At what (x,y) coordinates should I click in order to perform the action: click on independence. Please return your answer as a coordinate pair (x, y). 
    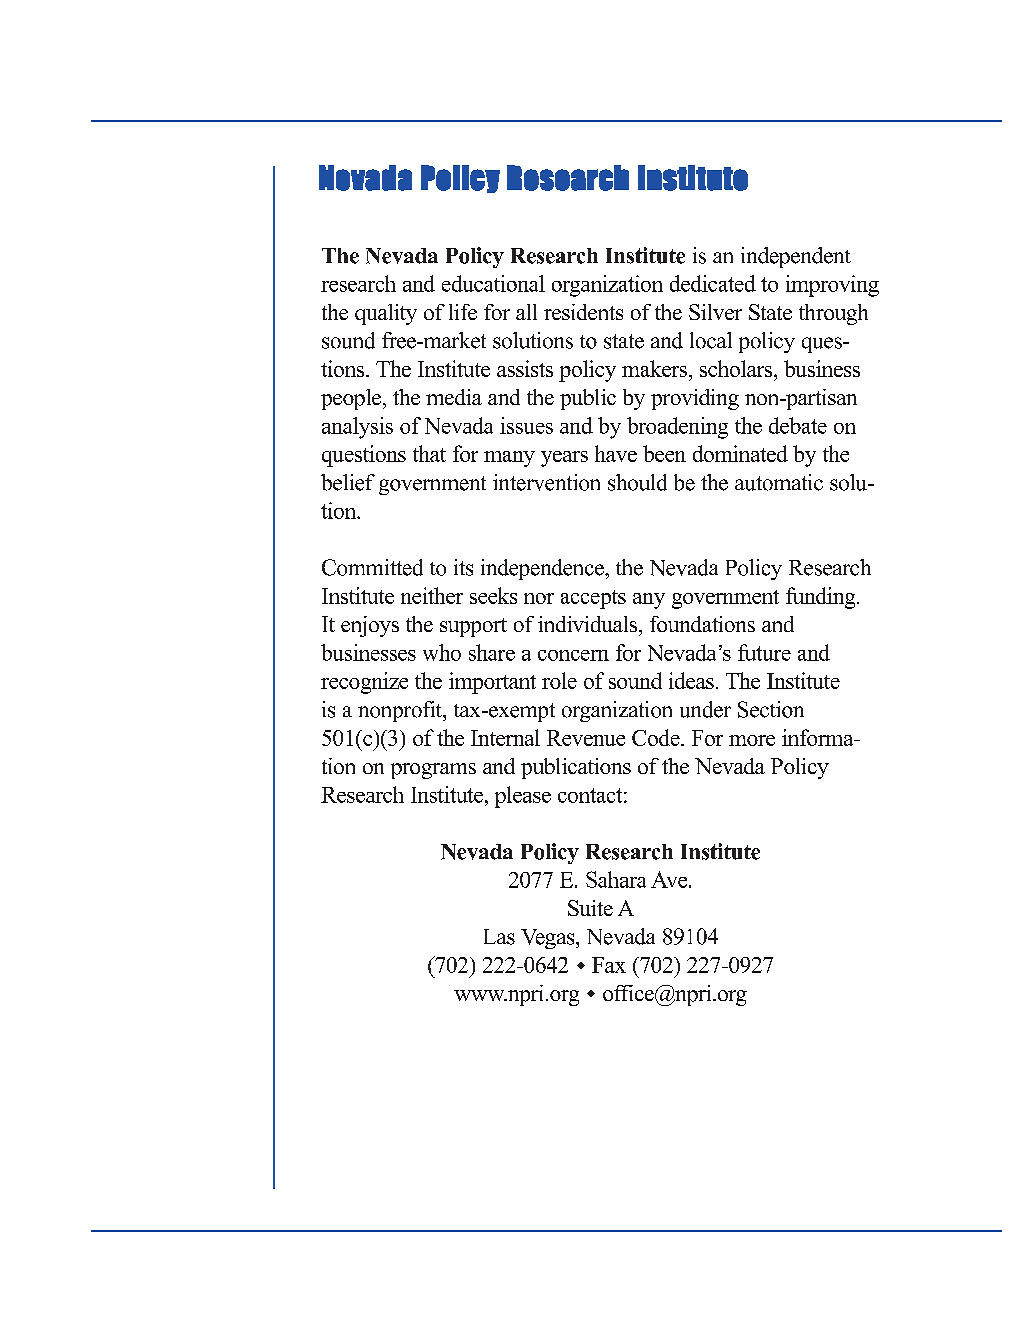
    Looking at the image, I should click on (543, 569).
